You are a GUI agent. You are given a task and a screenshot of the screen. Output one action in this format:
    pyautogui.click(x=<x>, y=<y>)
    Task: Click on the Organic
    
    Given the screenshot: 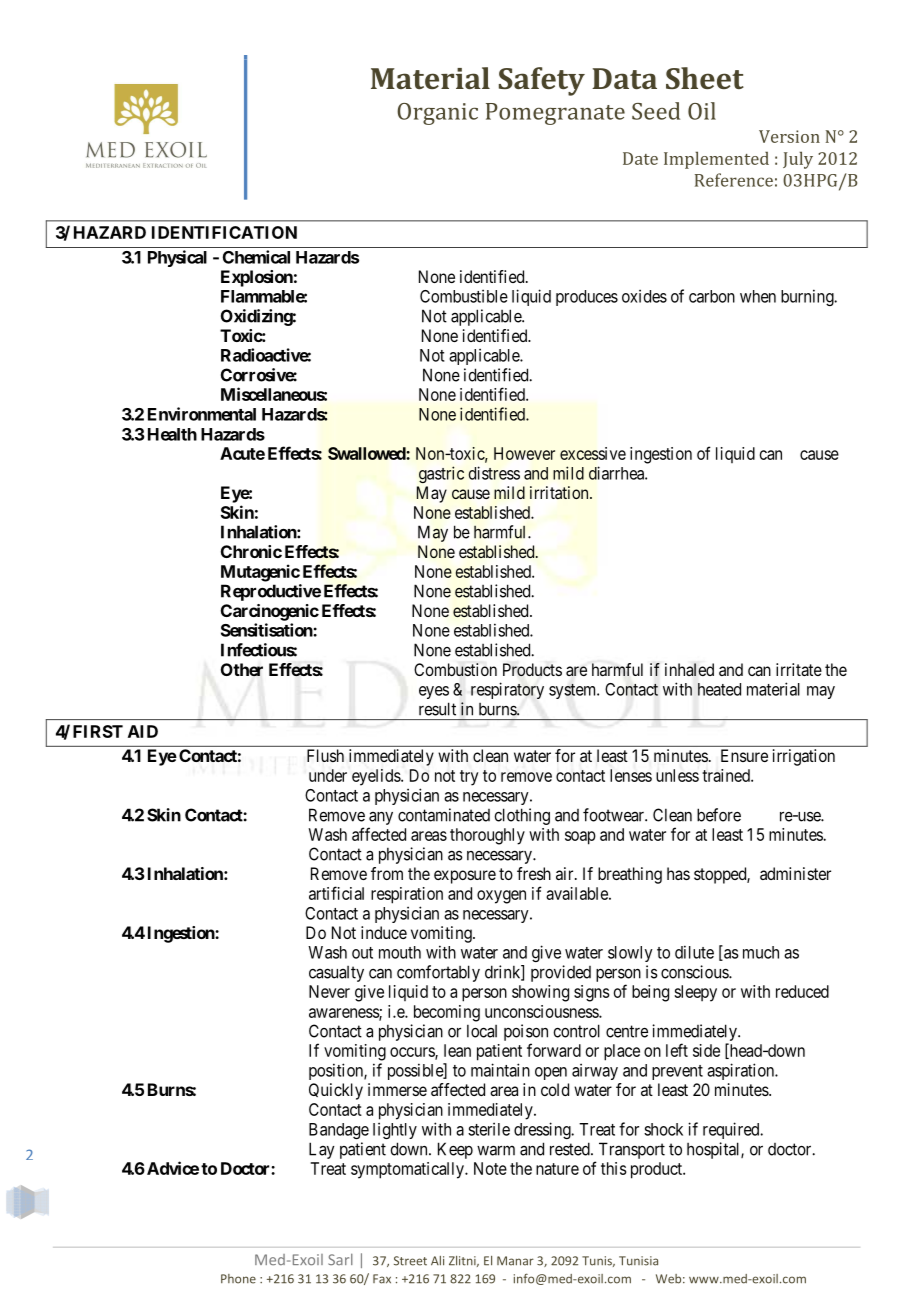 What is the action you would take?
    pyautogui.click(x=437, y=114)
